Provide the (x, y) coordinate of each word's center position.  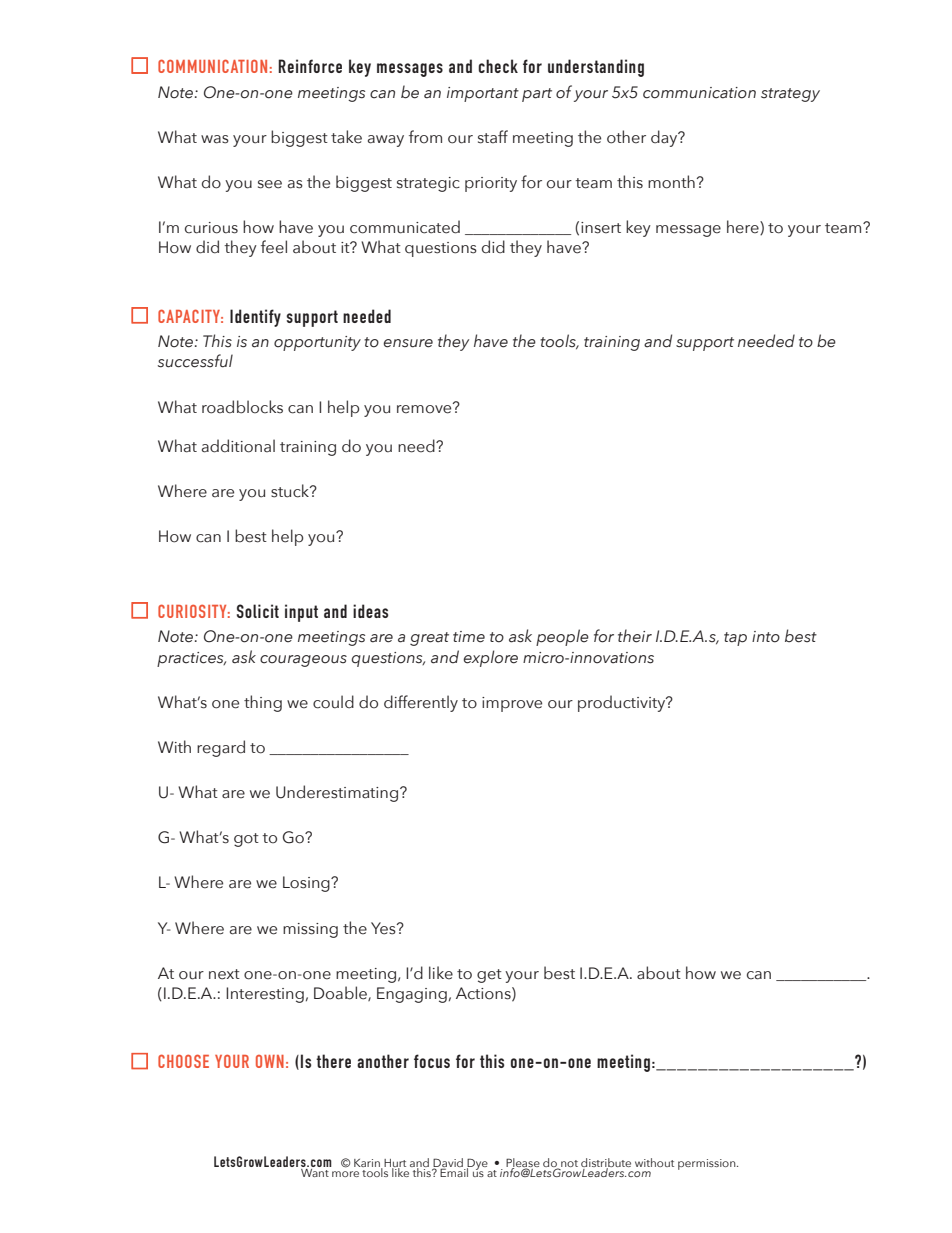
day (665, 138)
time (469, 637)
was (215, 139)
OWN (270, 1061)
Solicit (258, 611)
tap (735, 639)
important (483, 94)
